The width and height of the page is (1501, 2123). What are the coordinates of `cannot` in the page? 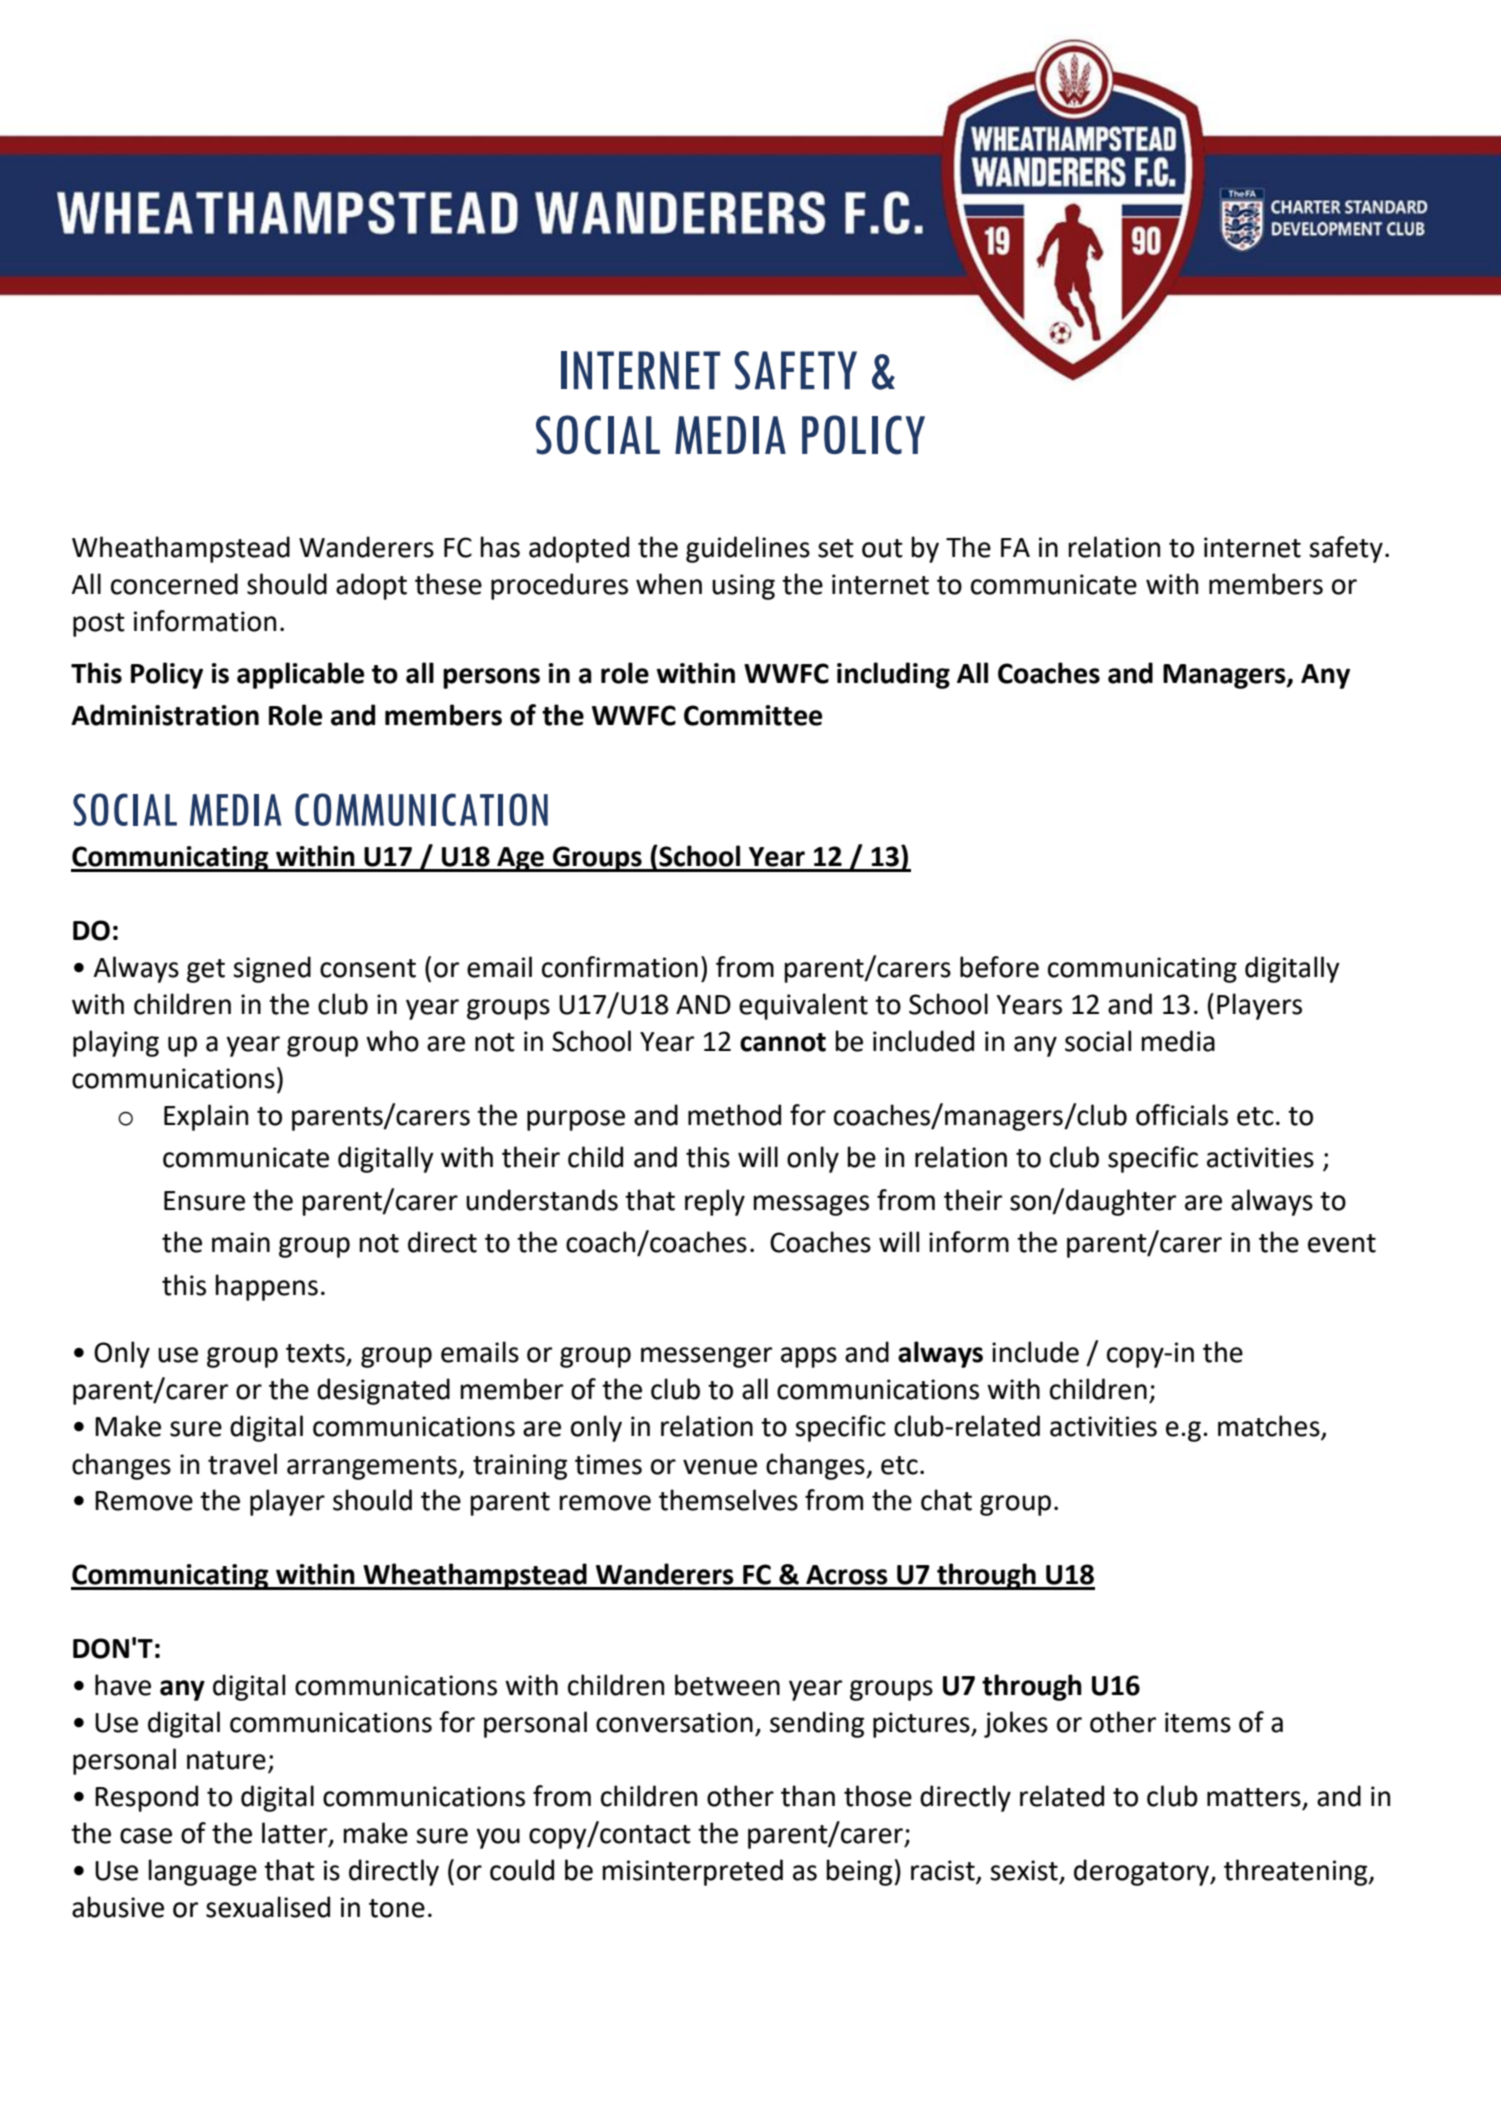 It's located at (783, 1042).
